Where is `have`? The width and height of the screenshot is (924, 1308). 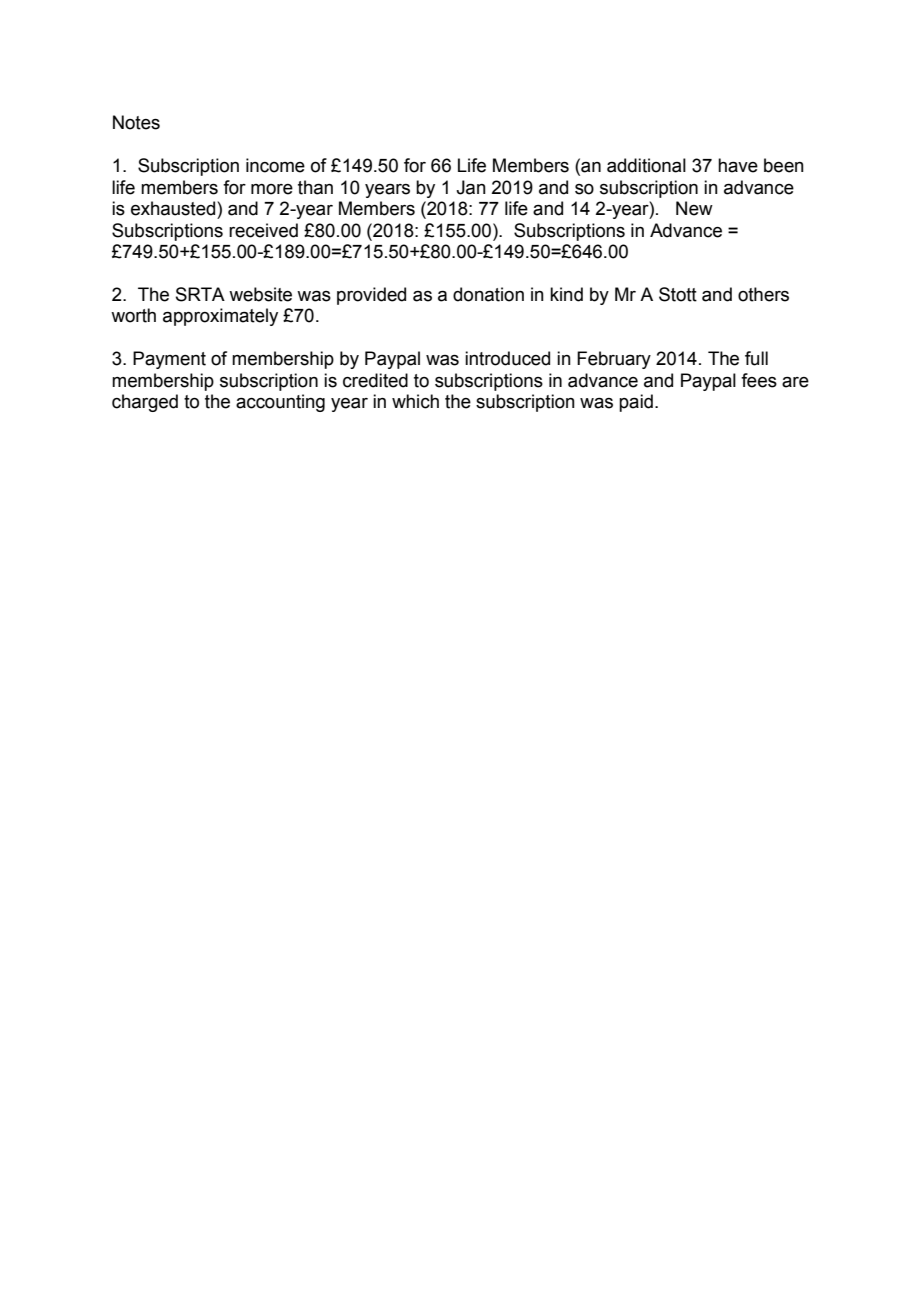
have is located at coordinates (738, 165).
